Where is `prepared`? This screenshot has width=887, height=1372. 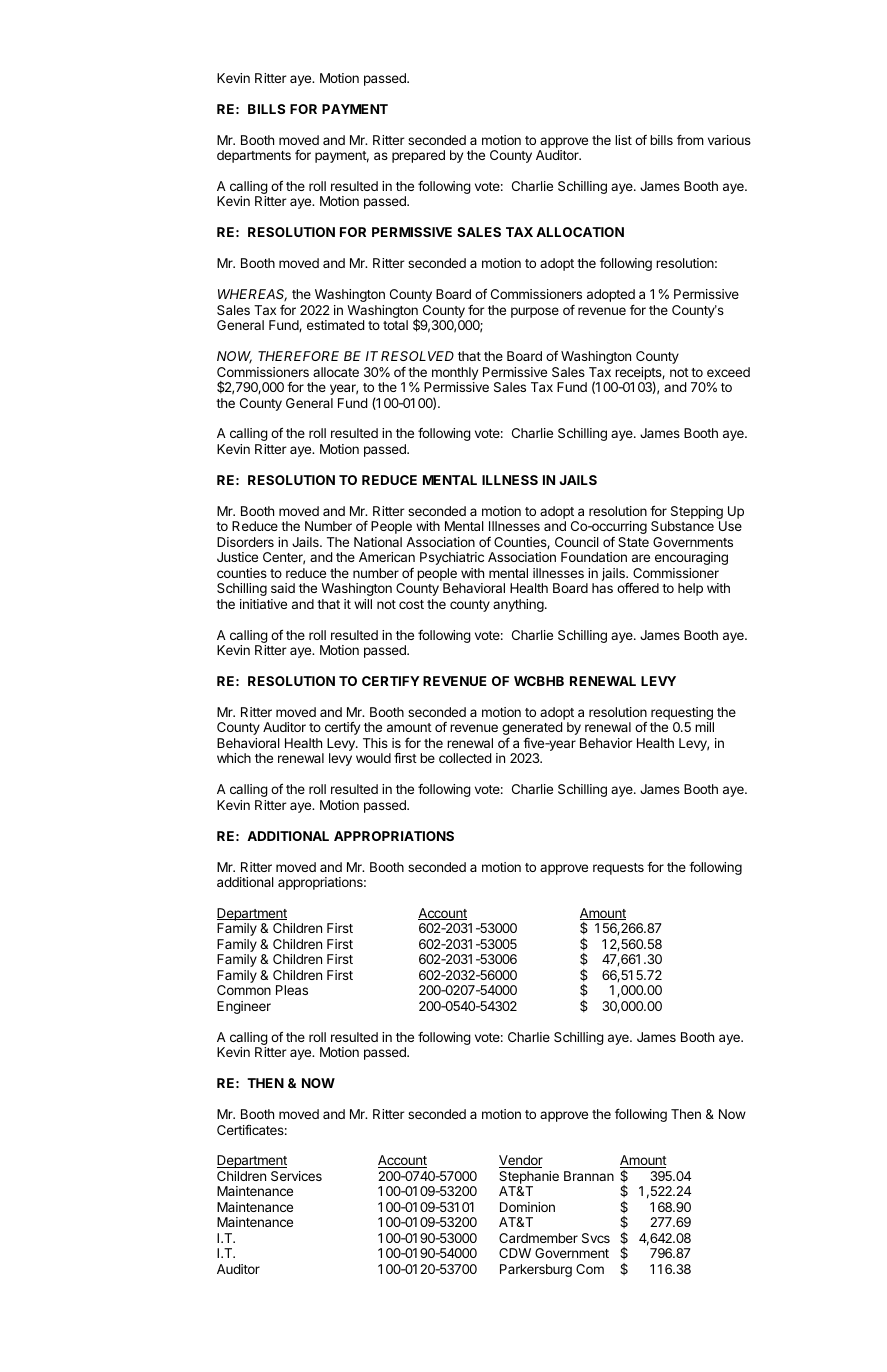
prepared is located at coordinates (418, 156).
